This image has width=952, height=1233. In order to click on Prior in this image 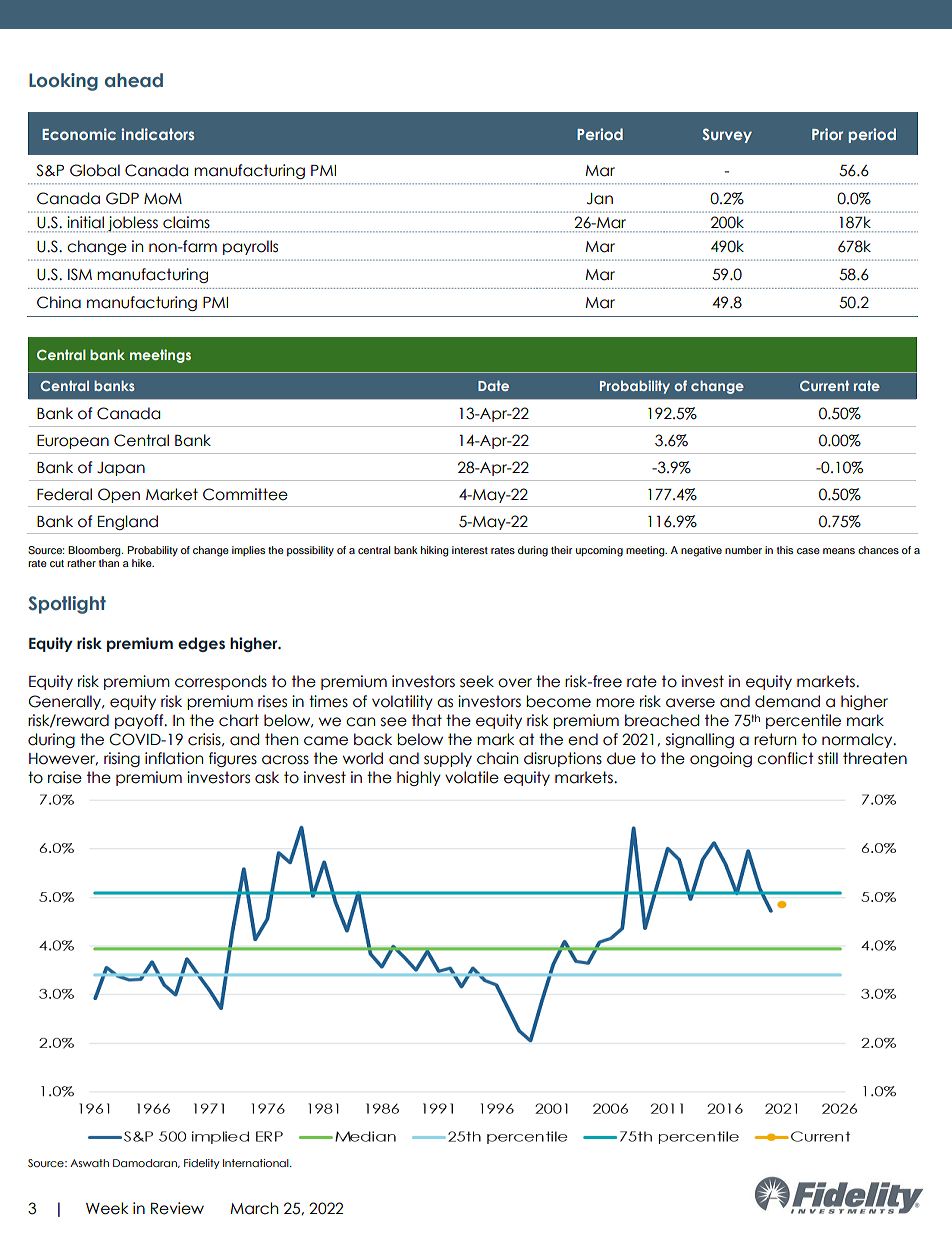, I will do `click(827, 134)`.
